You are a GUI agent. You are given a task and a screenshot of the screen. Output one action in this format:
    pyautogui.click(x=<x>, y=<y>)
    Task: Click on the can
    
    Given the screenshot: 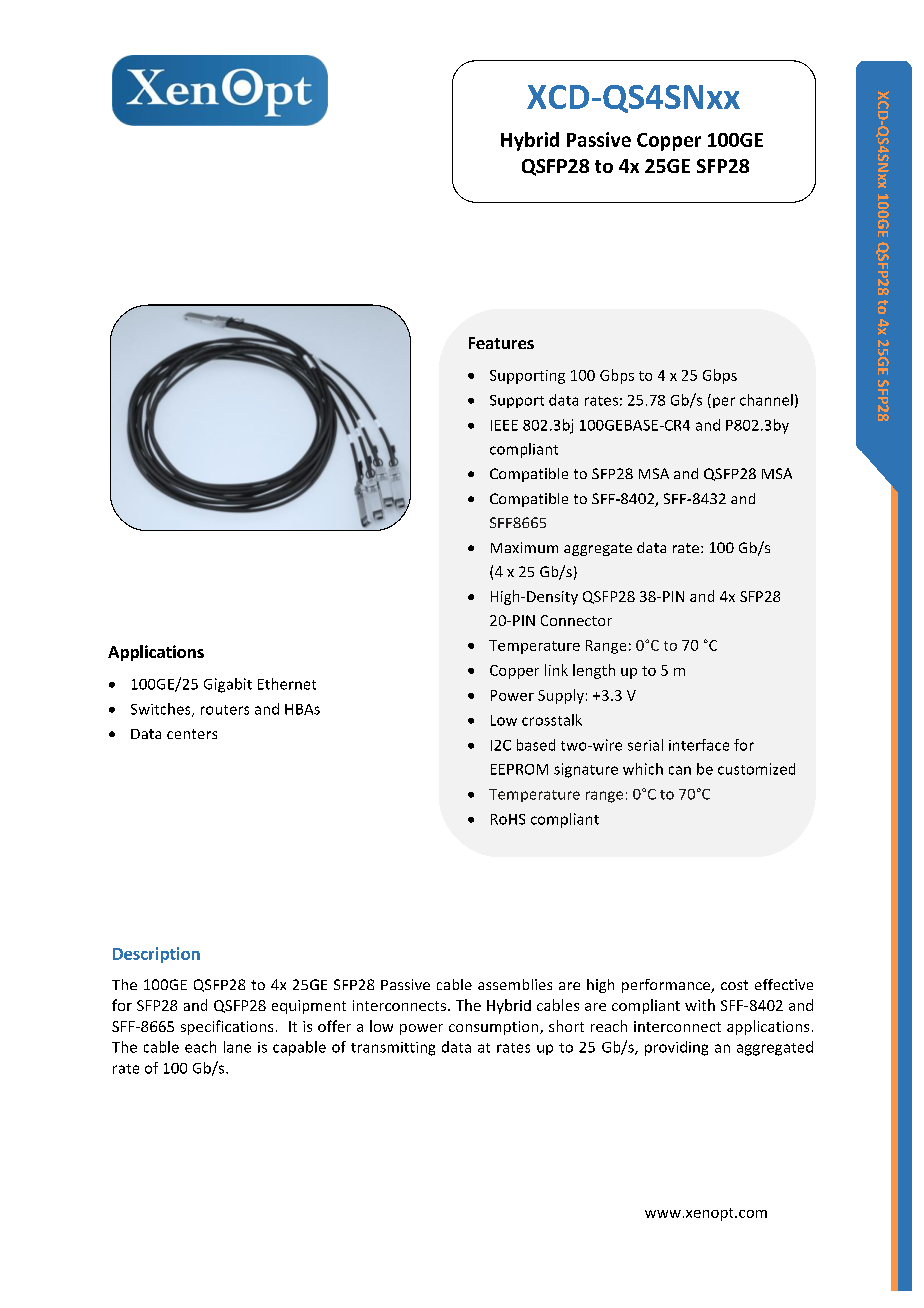 What is the action you would take?
    pyautogui.click(x=680, y=770)
